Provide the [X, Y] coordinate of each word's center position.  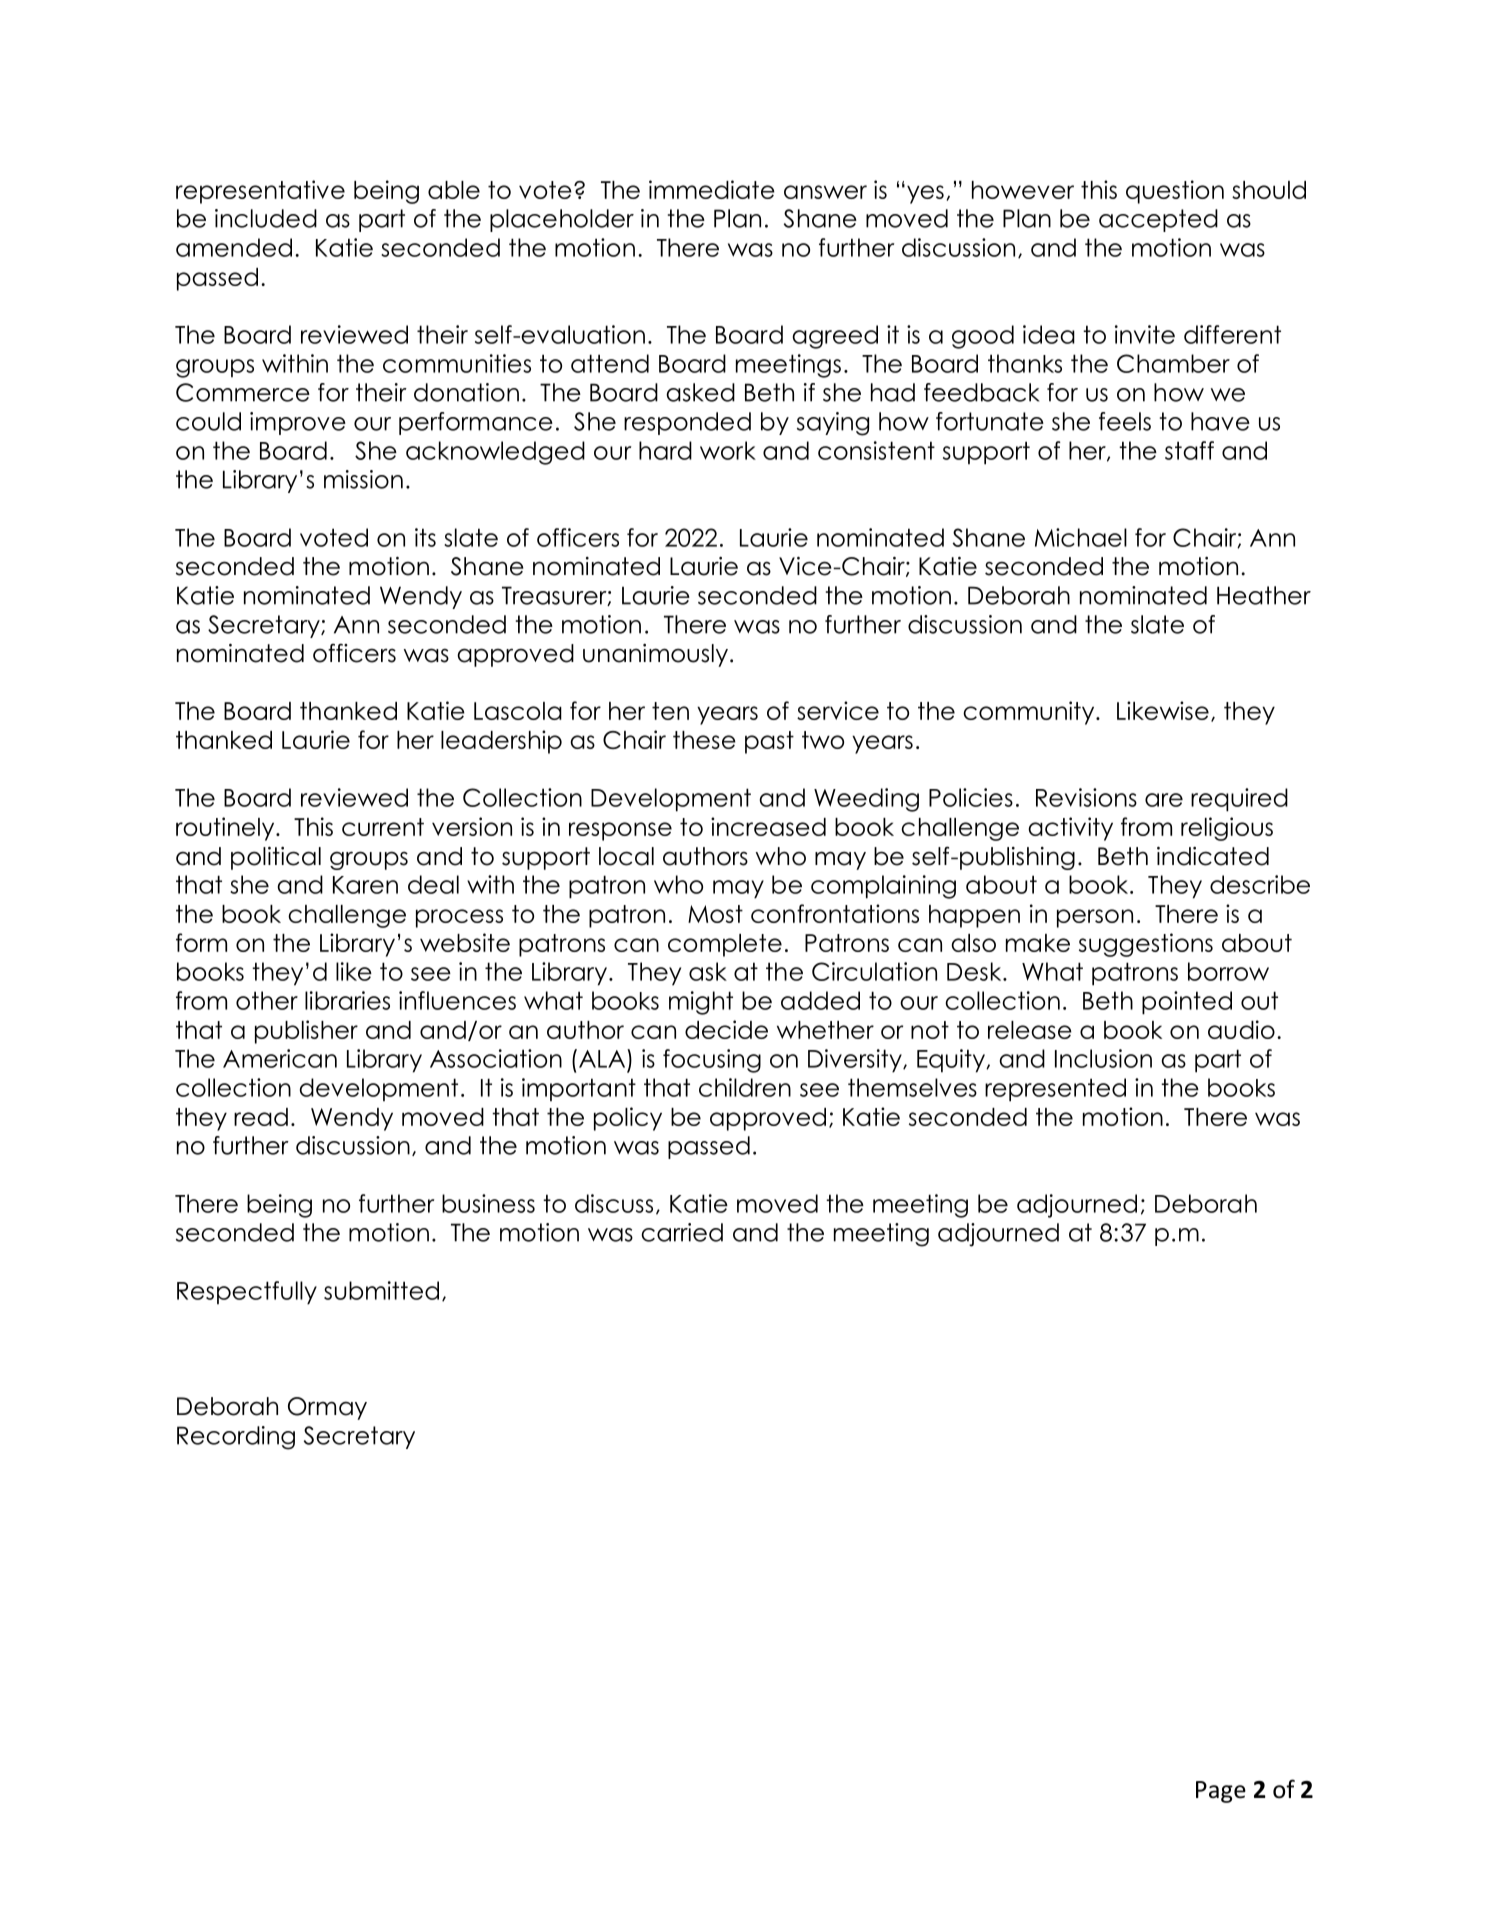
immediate [712, 189]
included [266, 218]
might [701, 1003]
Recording [236, 1438]
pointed [1187, 1003]
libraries [347, 1000]
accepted [1158, 220]
